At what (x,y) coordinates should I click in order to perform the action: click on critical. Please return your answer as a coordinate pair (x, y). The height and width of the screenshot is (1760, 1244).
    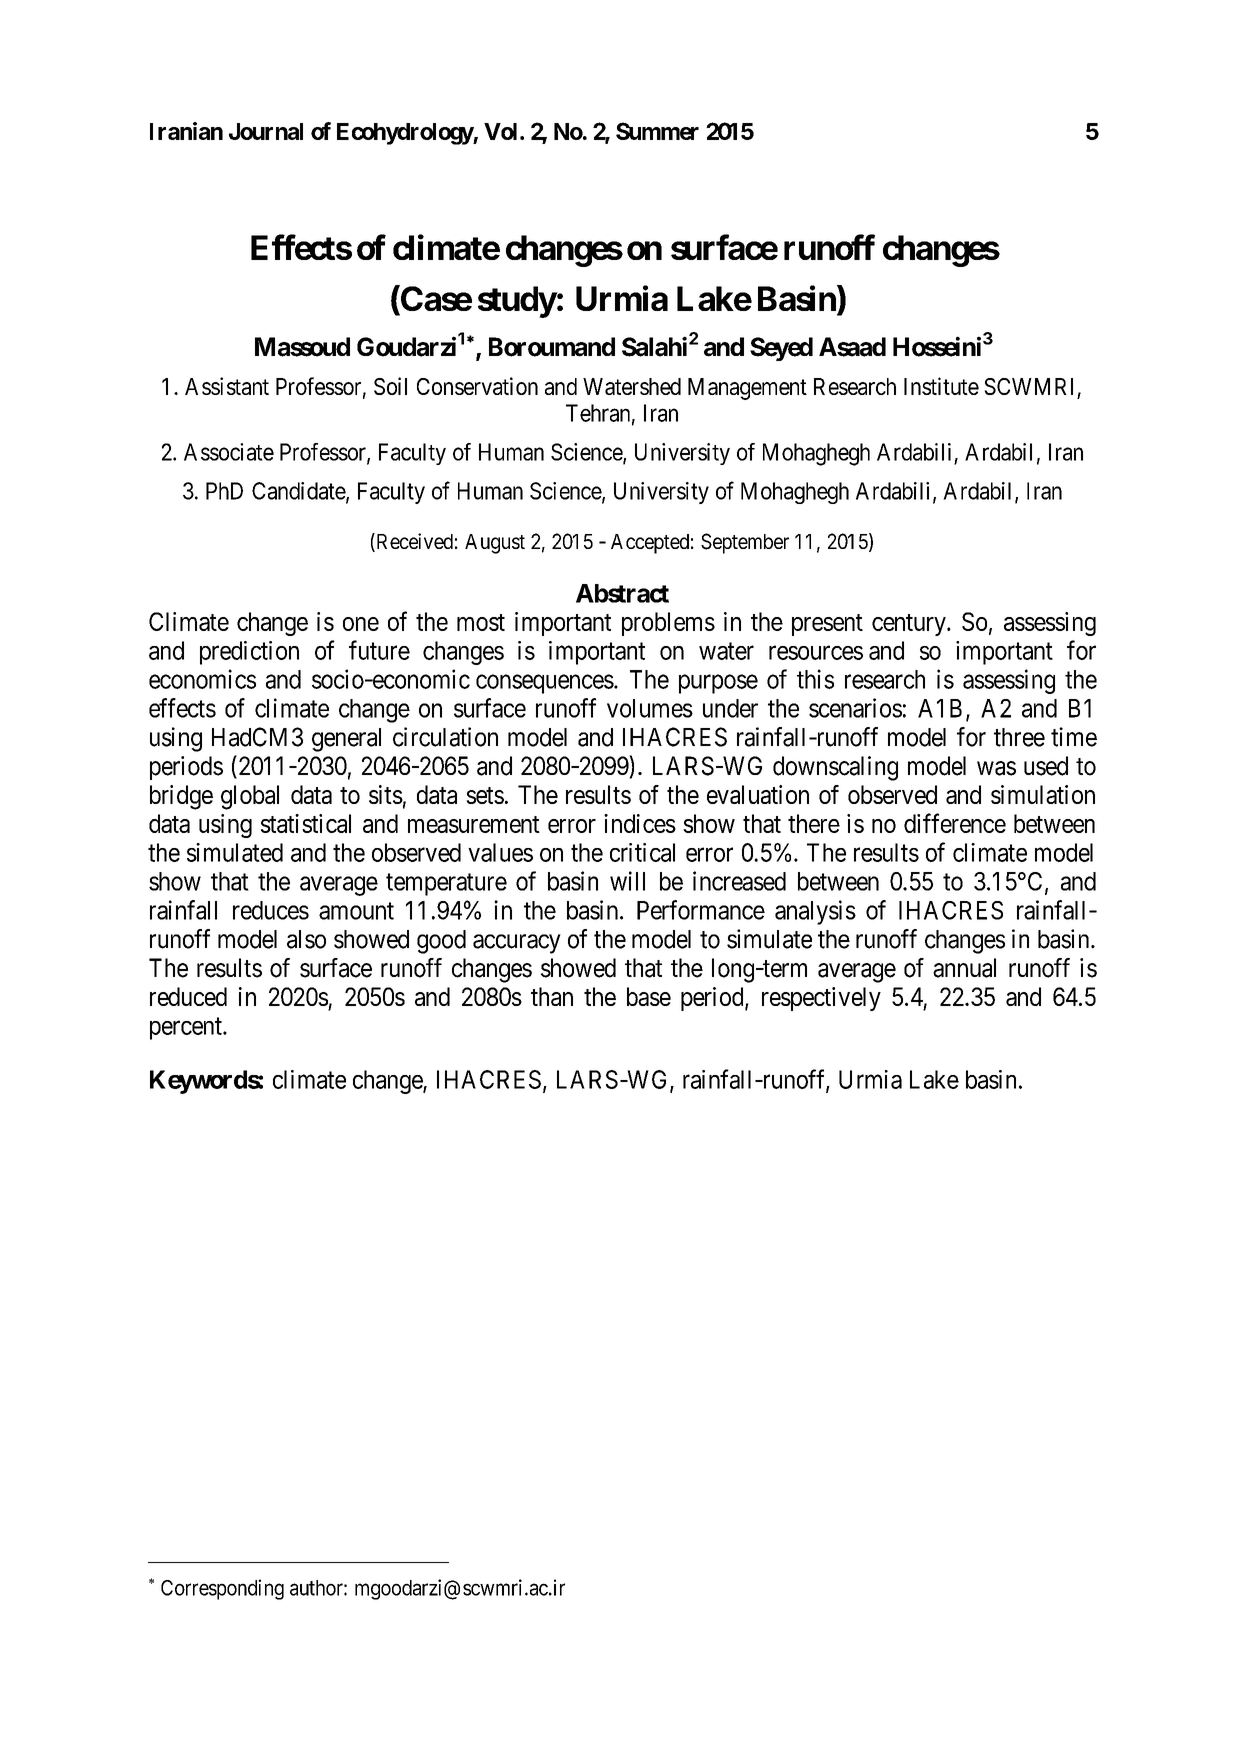
    Looking at the image, I should click on (642, 852).
